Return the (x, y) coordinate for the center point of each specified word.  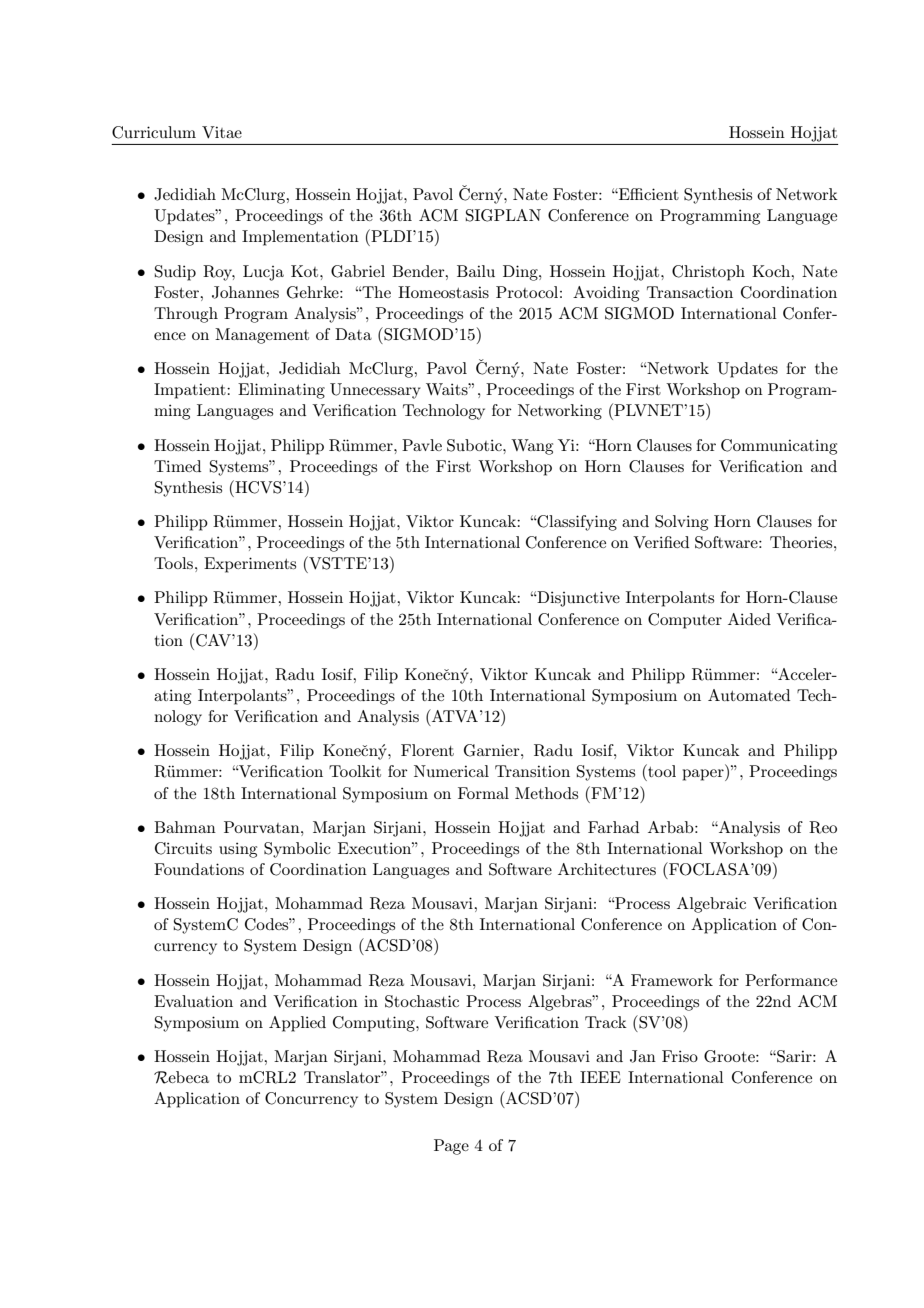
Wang (532, 447)
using (238, 850)
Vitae (222, 132)
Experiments (250, 565)
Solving (681, 523)
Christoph (708, 273)
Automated (749, 695)
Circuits (183, 848)
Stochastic (422, 1001)
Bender (419, 271)
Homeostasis (443, 292)
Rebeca (181, 1077)
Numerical (451, 771)
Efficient (648, 194)
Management (262, 336)
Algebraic (711, 905)
